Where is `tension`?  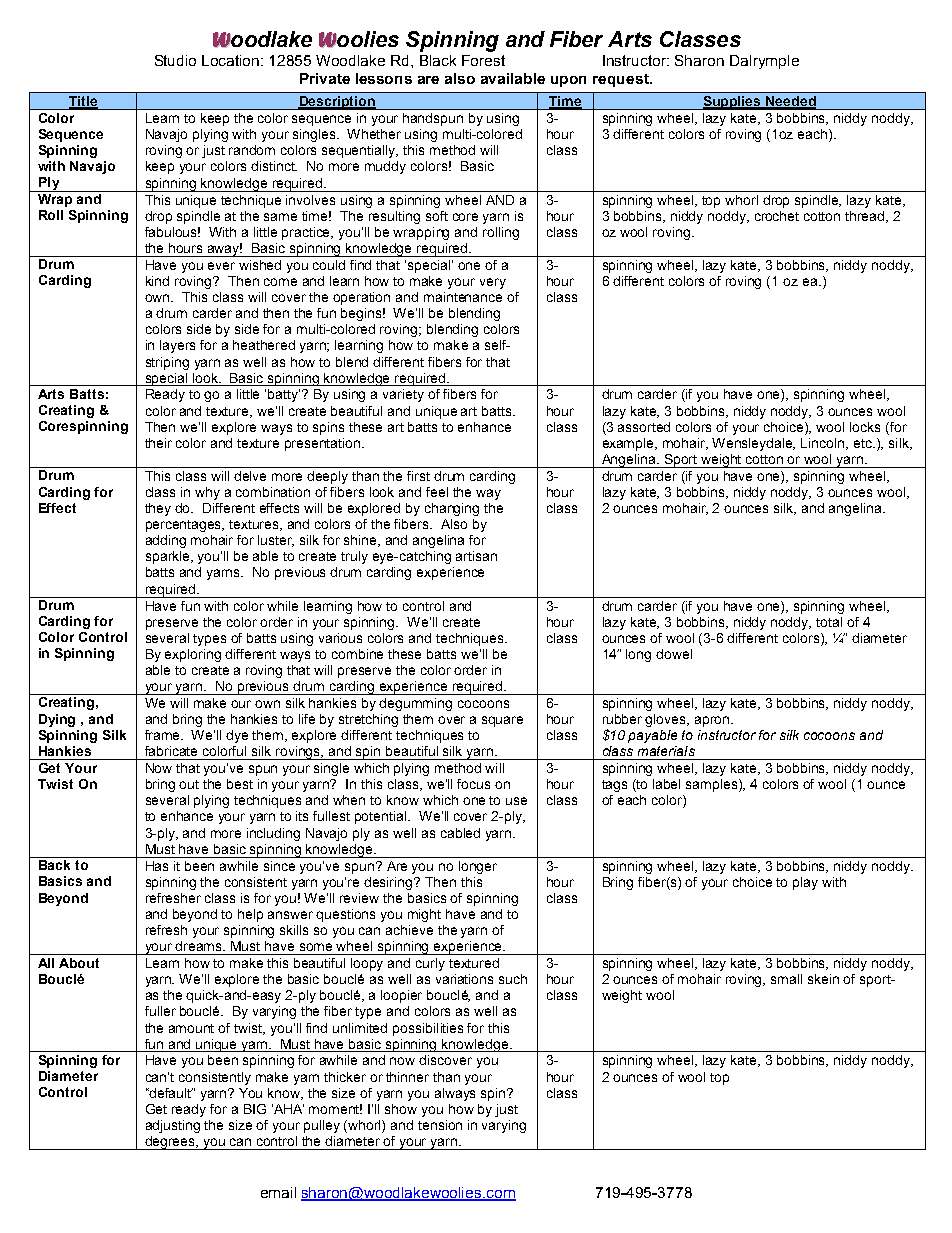 tension is located at coordinates (440, 1125).
